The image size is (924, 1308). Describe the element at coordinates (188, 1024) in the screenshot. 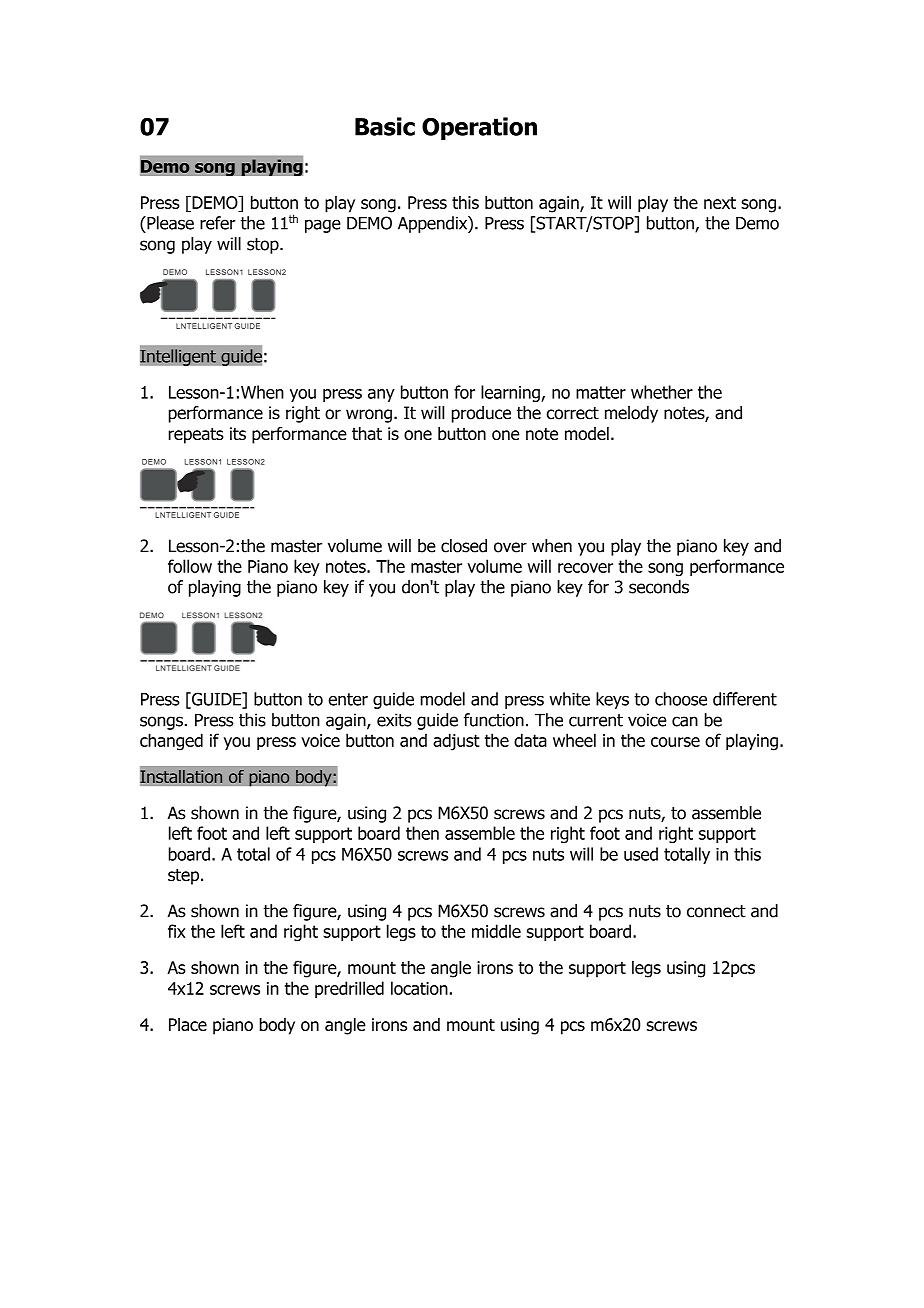

I see `Place` at that location.
